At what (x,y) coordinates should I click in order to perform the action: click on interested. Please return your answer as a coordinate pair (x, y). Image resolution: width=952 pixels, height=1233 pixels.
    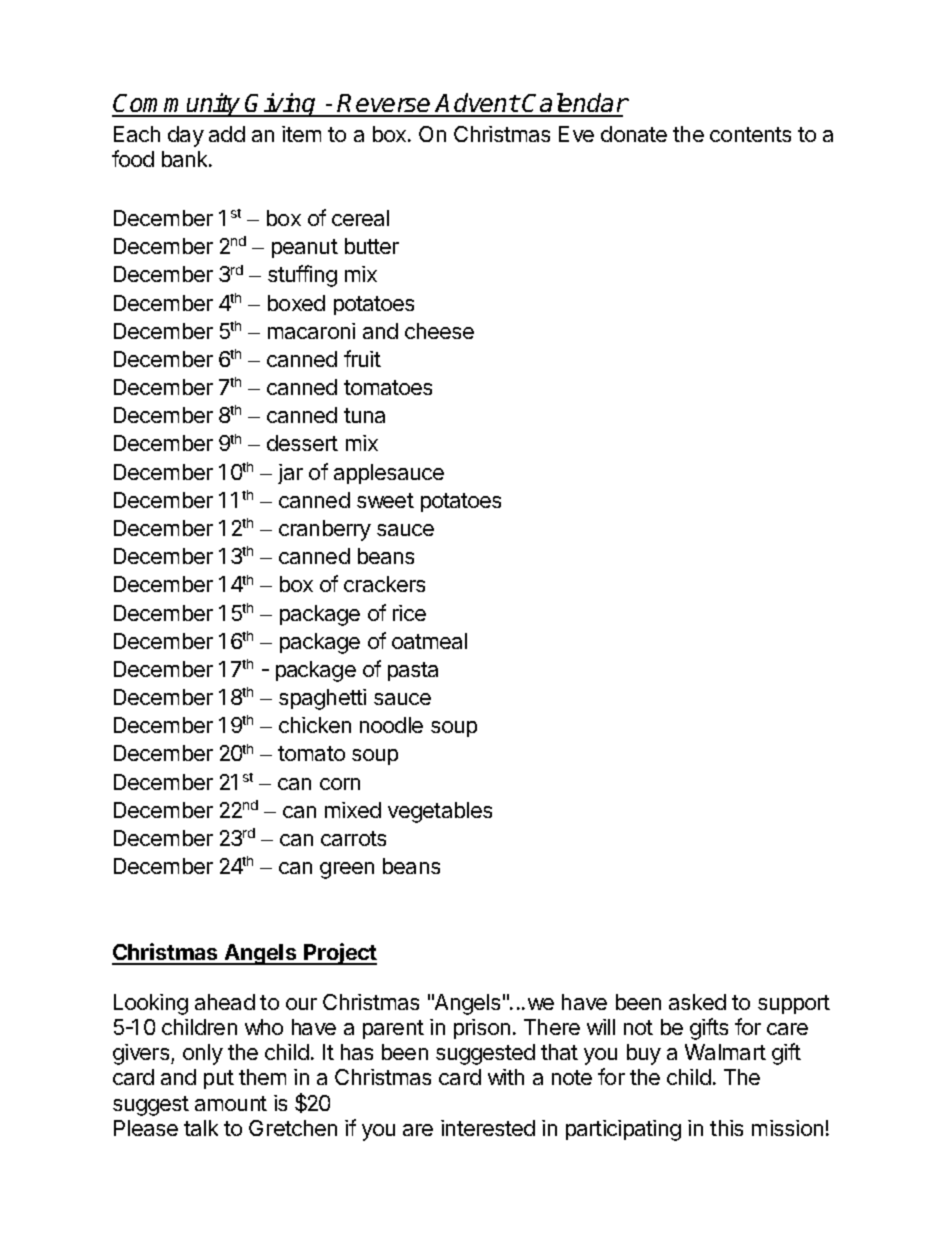
    Looking at the image, I should click on (488, 1128).
